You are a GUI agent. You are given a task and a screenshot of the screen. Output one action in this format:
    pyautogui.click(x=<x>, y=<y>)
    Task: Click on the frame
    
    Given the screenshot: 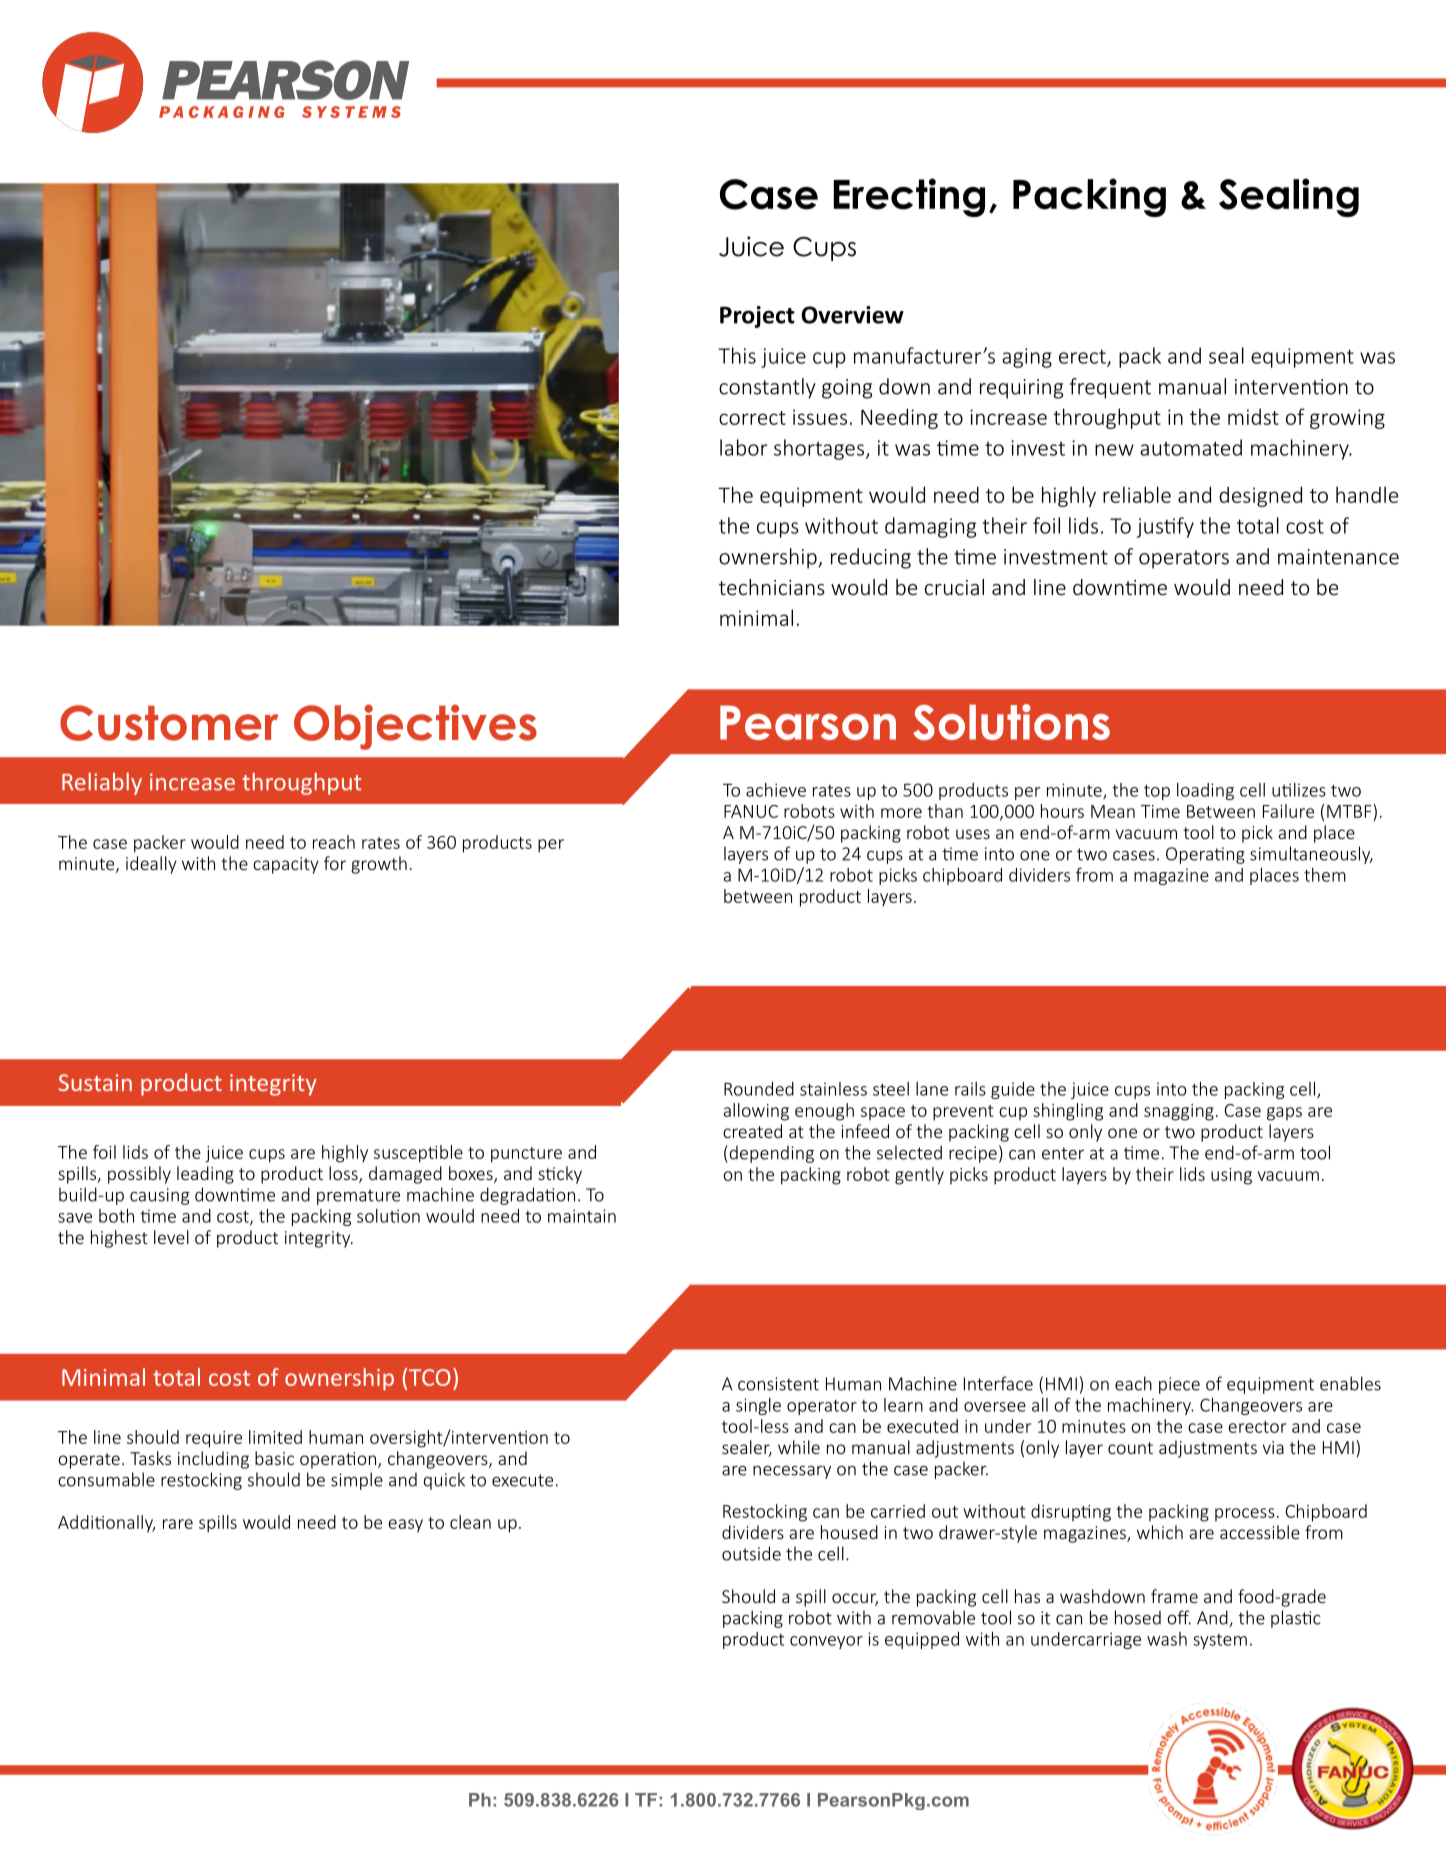 What is the action you would take?
    pyautogui.click(x=1174, y=1596)
